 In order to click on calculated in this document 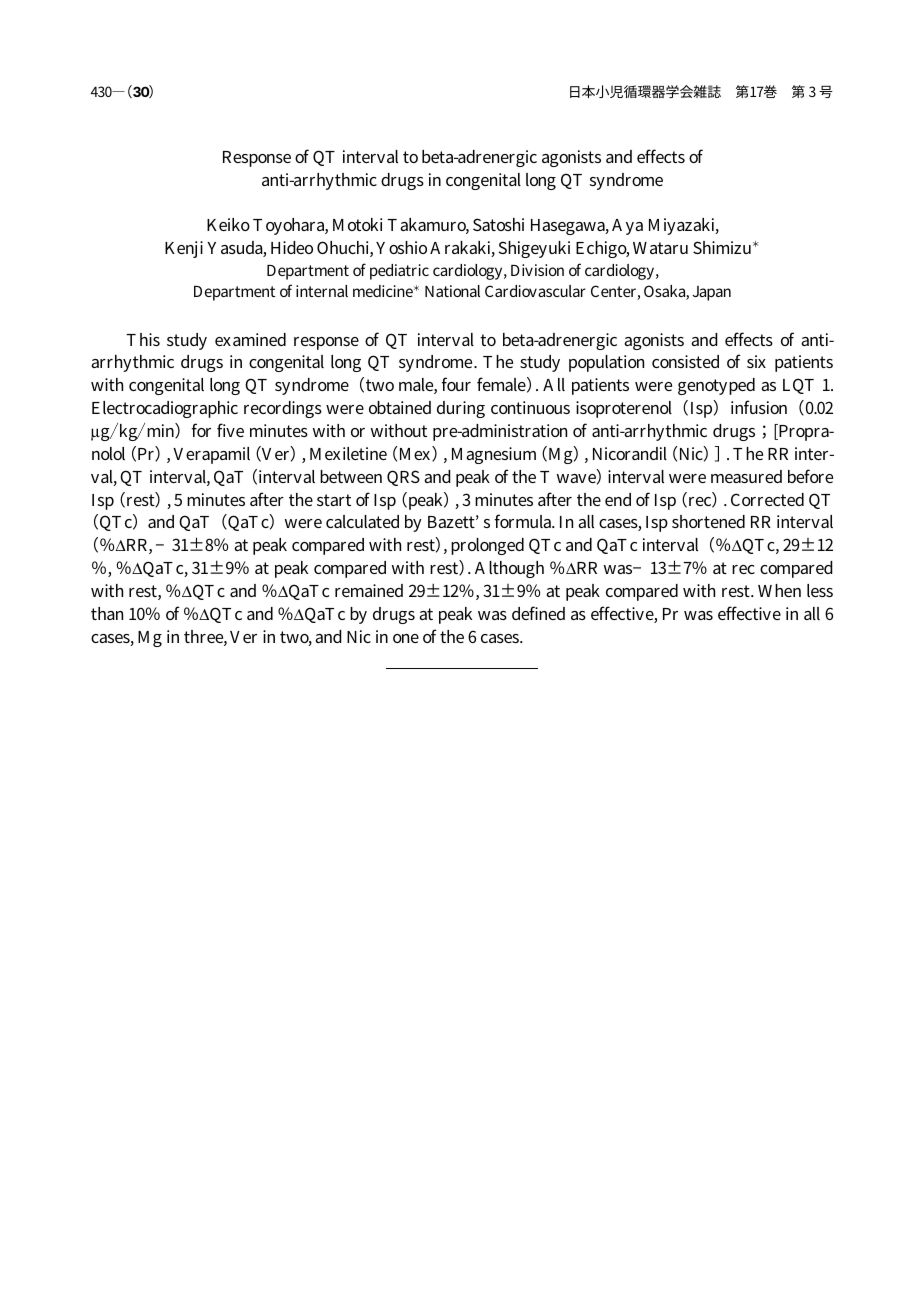, I will do `click(362, 521)`.
